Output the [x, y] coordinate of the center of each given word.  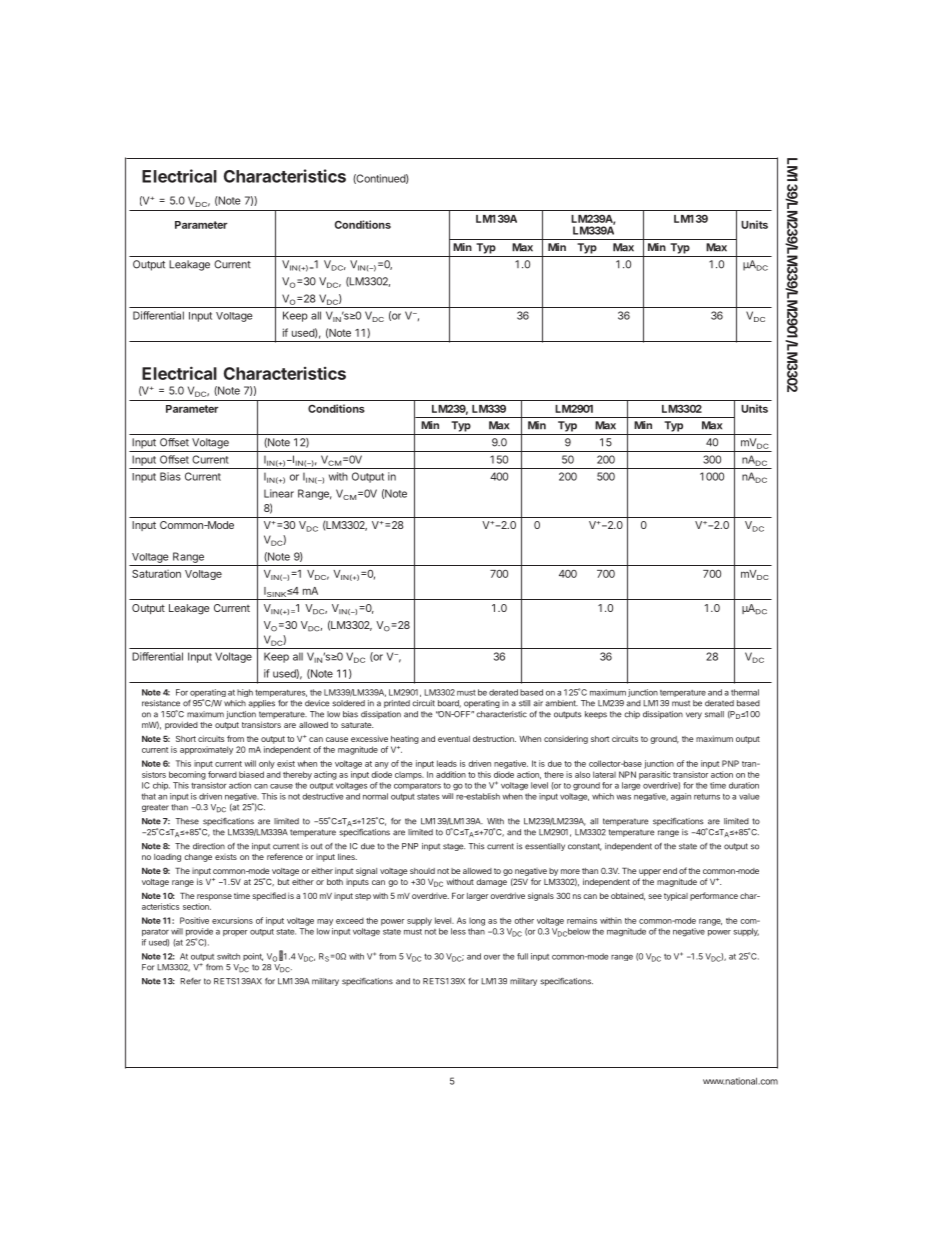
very [694, 715]
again [681, 797]
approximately [206, 750]
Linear [279, 493]
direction [209, 846]
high [245, 693]
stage [454, 847]
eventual [454, 739]
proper [235, 933]
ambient [561, 703]
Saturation [156, 573]
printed [397, 704]
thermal [745, 692]
